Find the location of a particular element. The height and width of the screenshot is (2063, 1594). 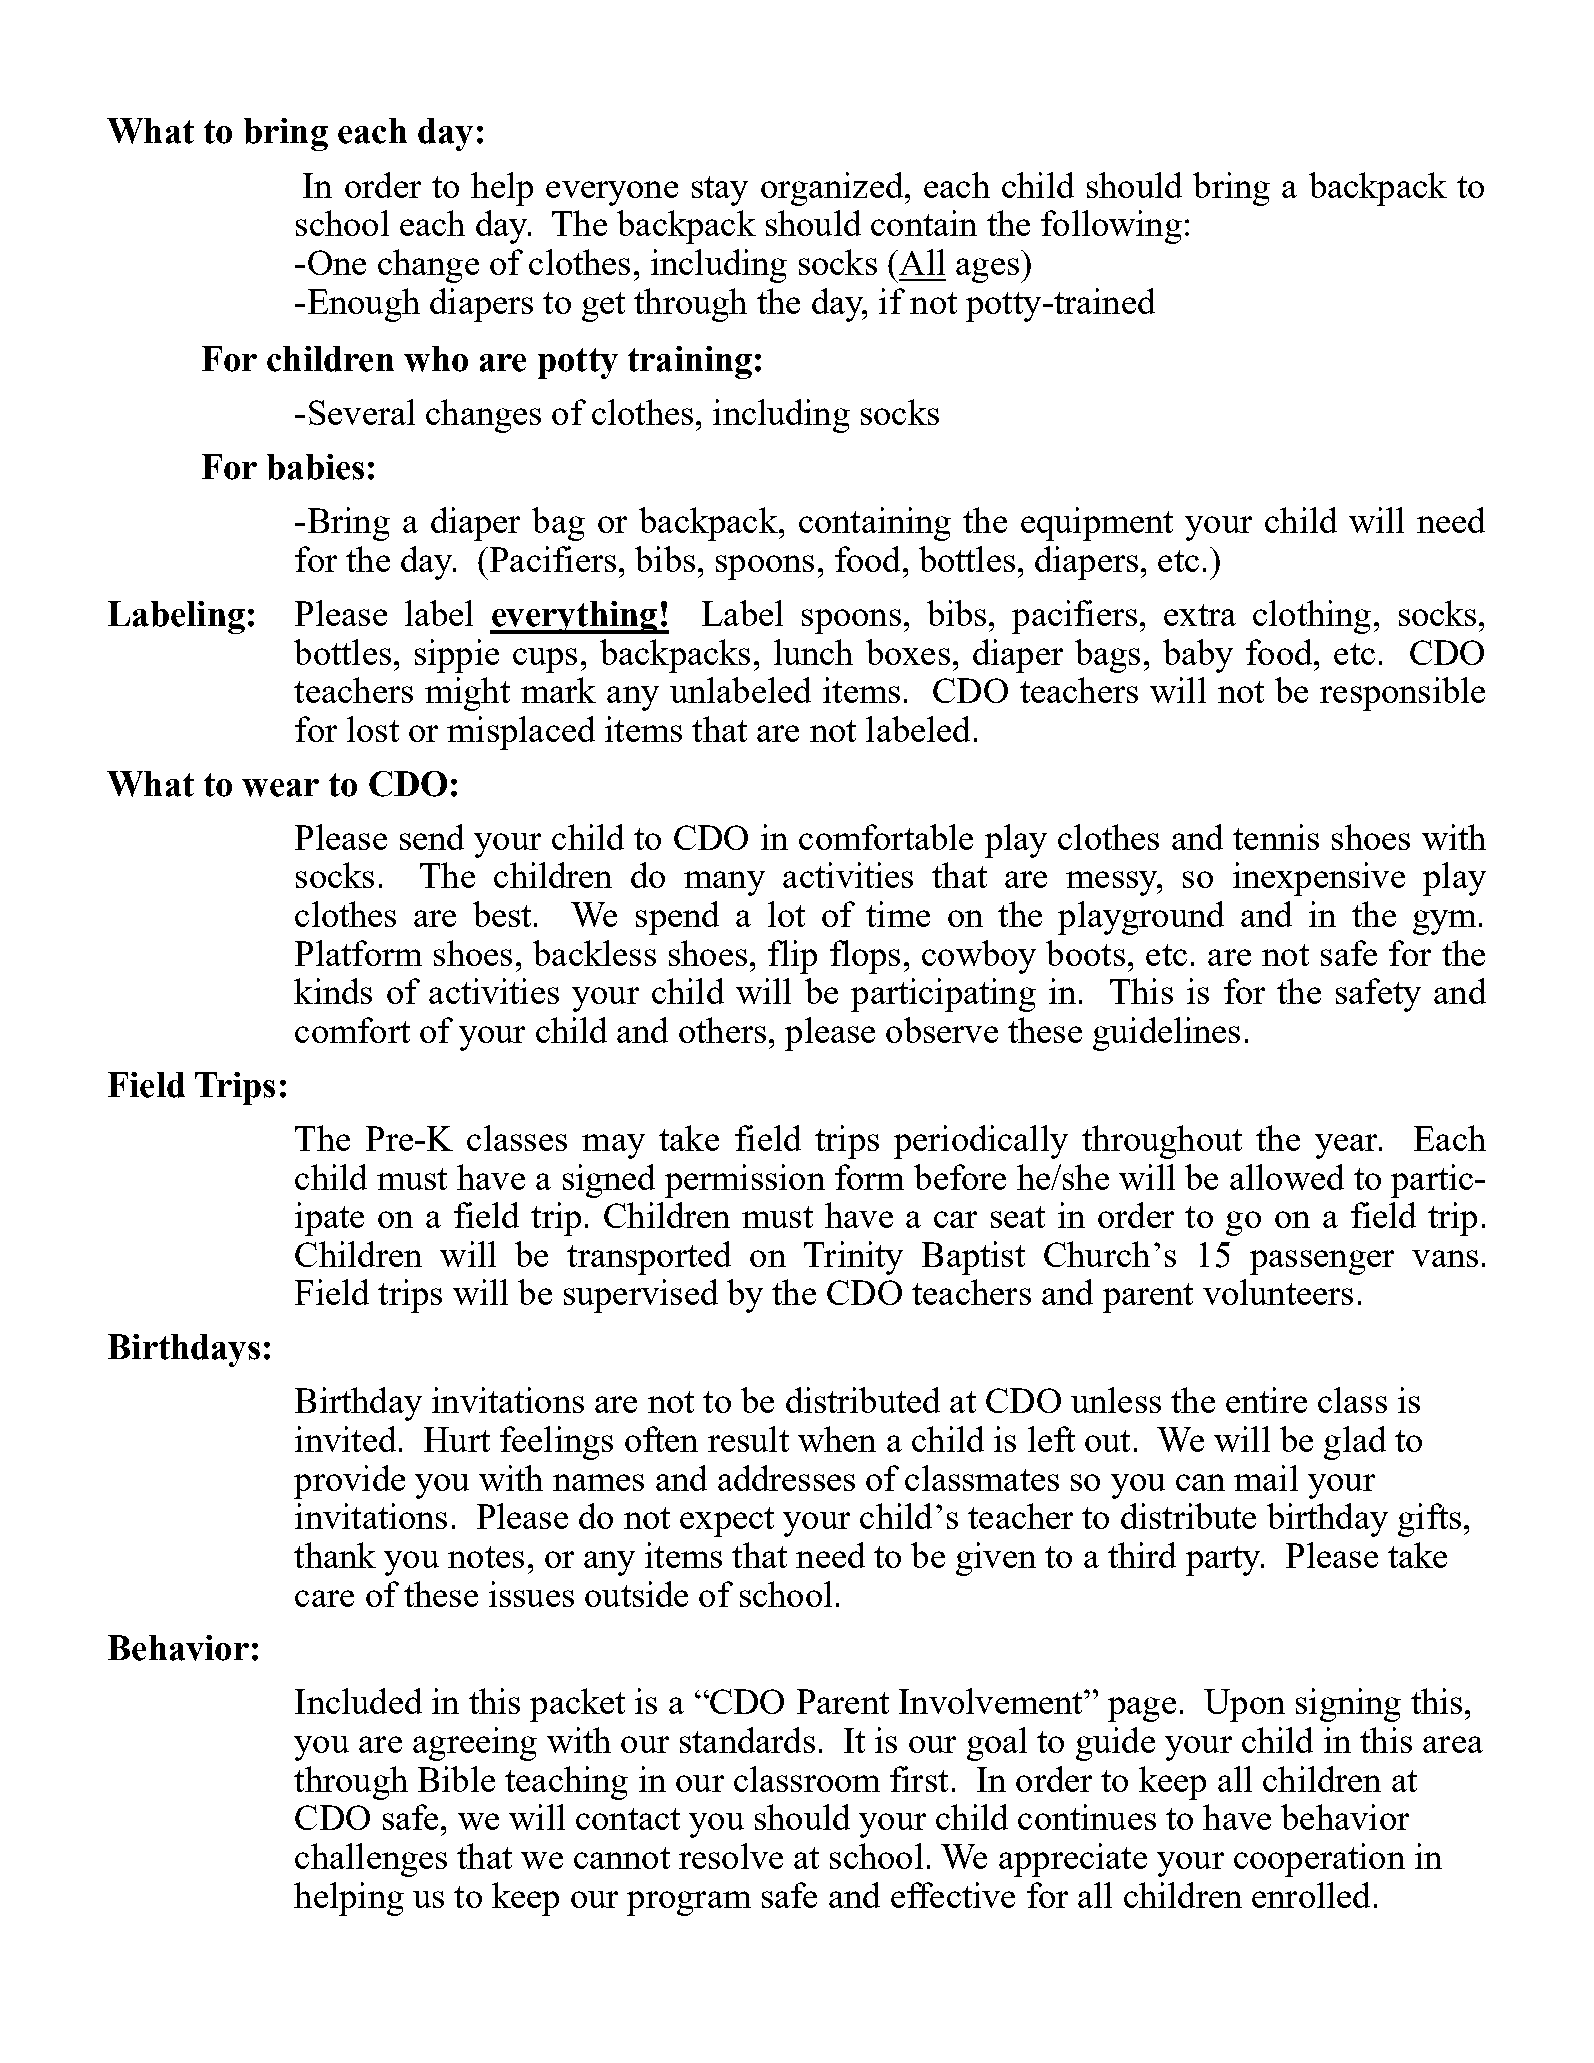

organized is located at coordinates (832, 189).
